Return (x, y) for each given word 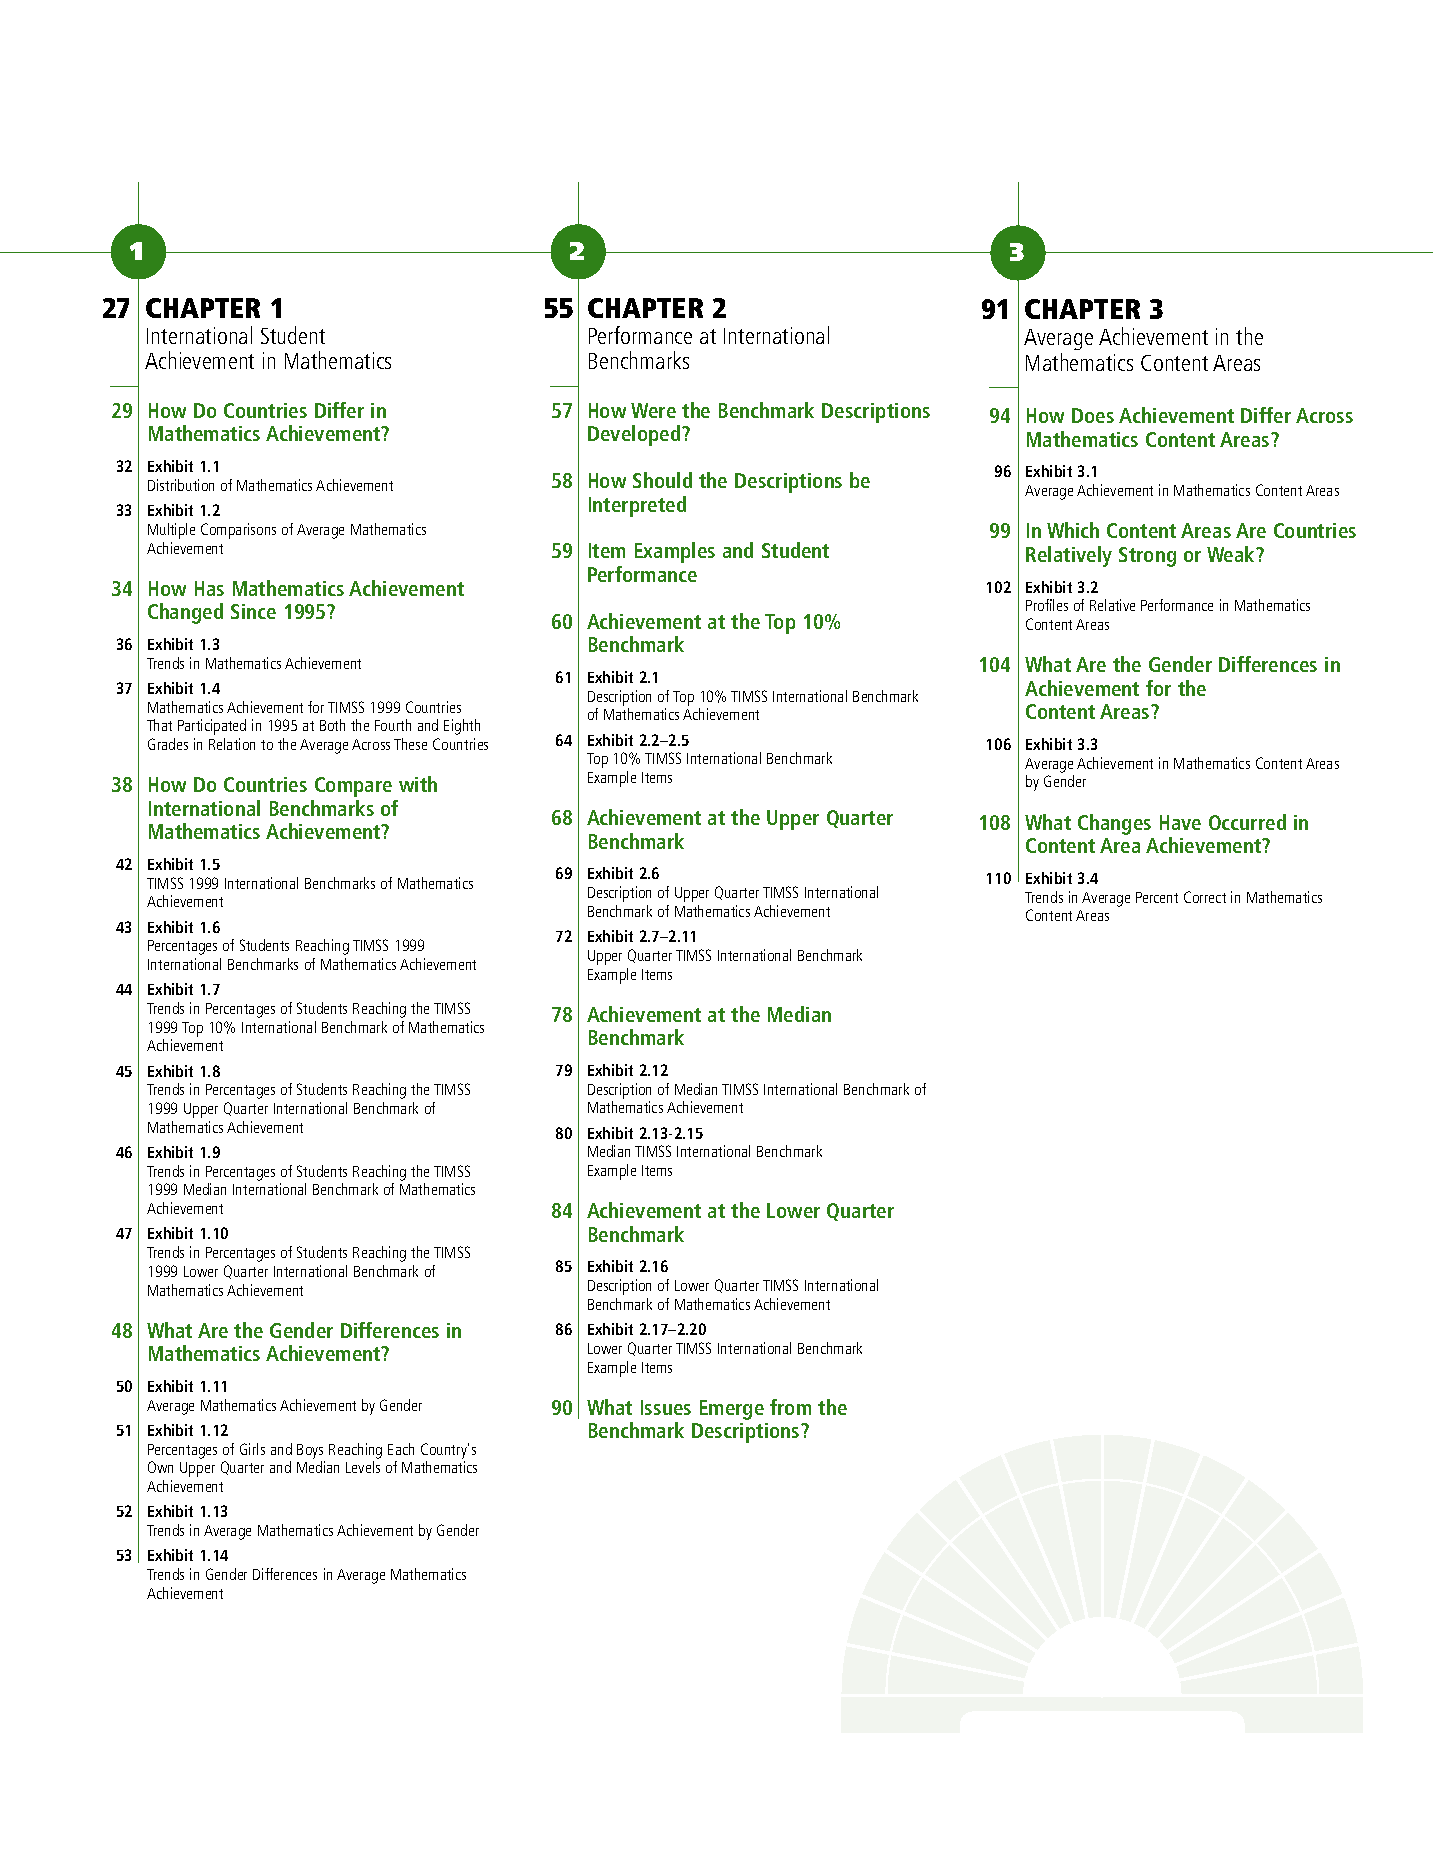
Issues (666, 1407)
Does (1093, 415)
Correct (1205, 897)
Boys (310, 1451)
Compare (353, 787)
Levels (363, 1467)
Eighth (462, 727)
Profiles (1047, 605)
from (790, 1407)
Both (332, 725)
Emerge (732, 1410)
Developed (635, 435)
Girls (252, 1449)
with (418, 784)
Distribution (181, 485)
